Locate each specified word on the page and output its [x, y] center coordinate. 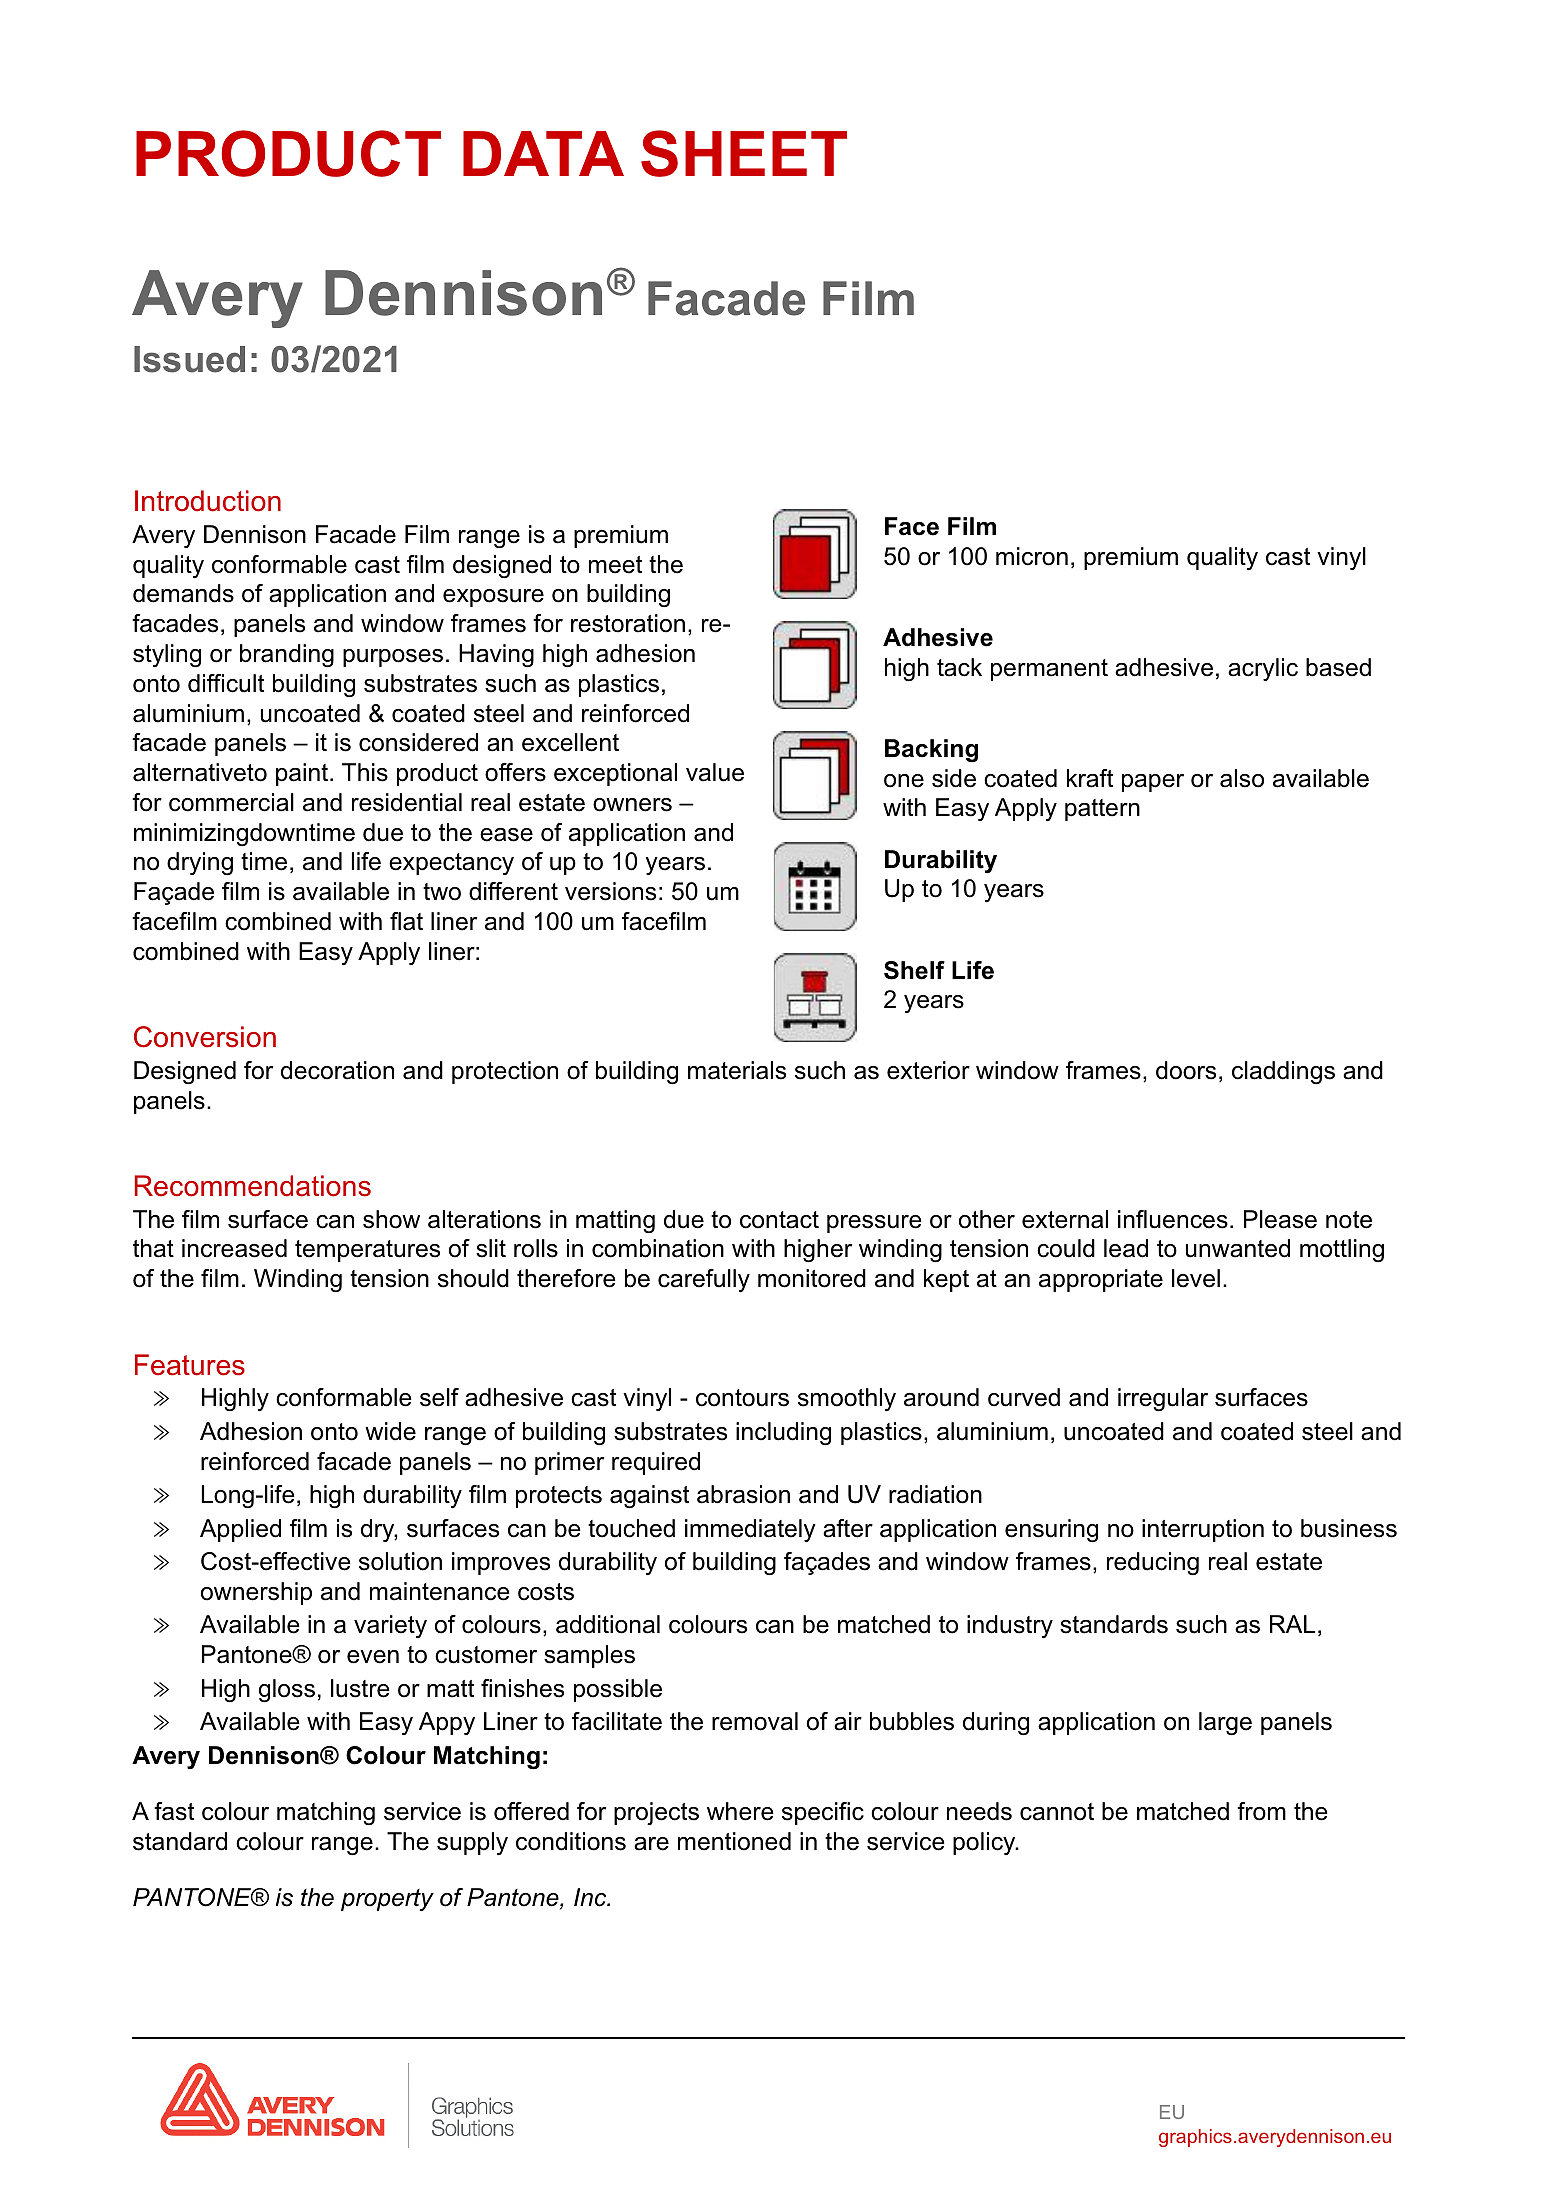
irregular [1163, 1399]
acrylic [1263, 669]
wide [390, 1431]
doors [1186, 1070]
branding [287, 655]
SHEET [744, 153]
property [387, 1900]
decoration [337, 1070]
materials [737, 1070]
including [783, 1433]
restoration [628, 623]
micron [1032, 556]
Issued [189, 359]
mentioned [734, 1841]
